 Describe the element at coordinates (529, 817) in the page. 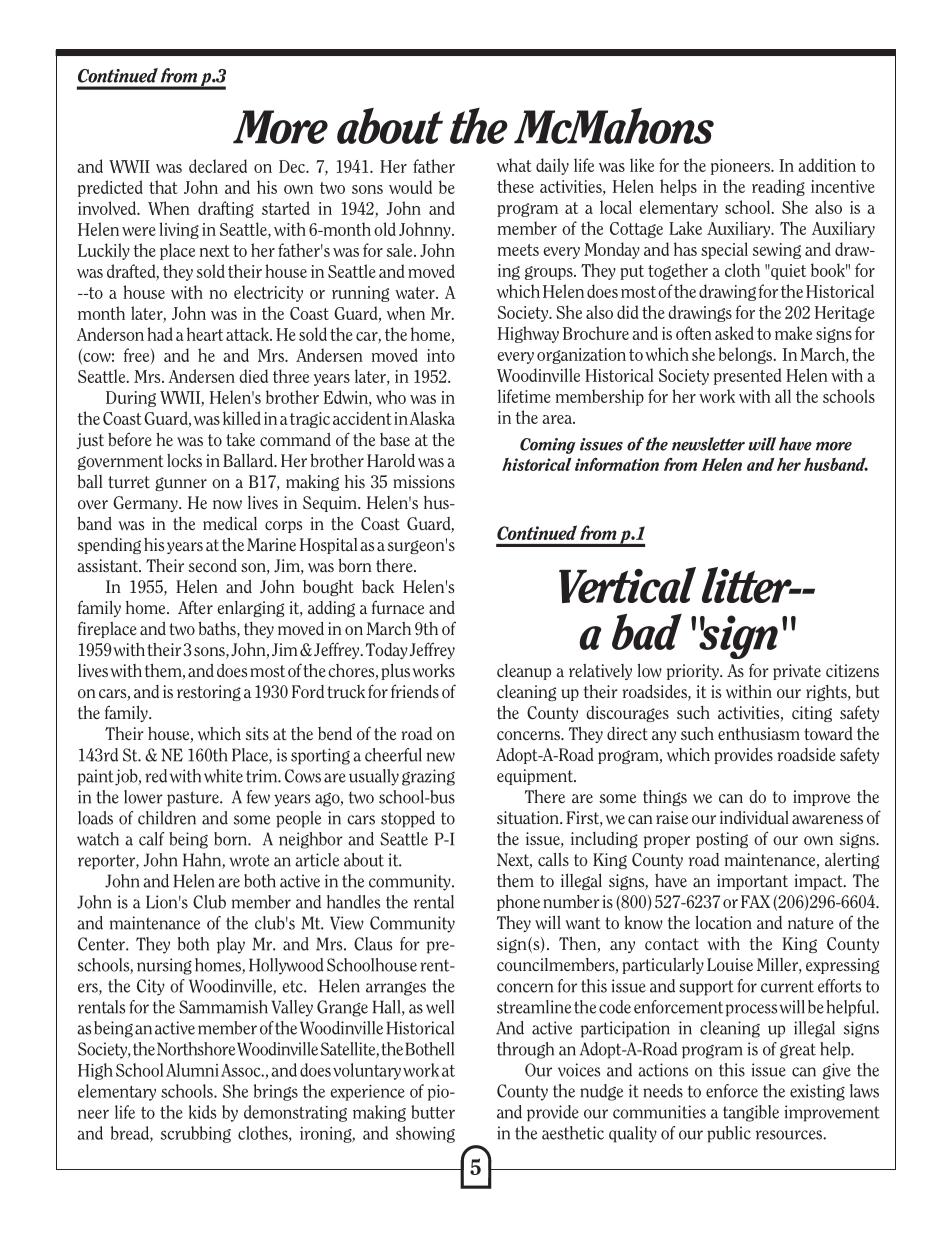

I see `situation` at that location.
